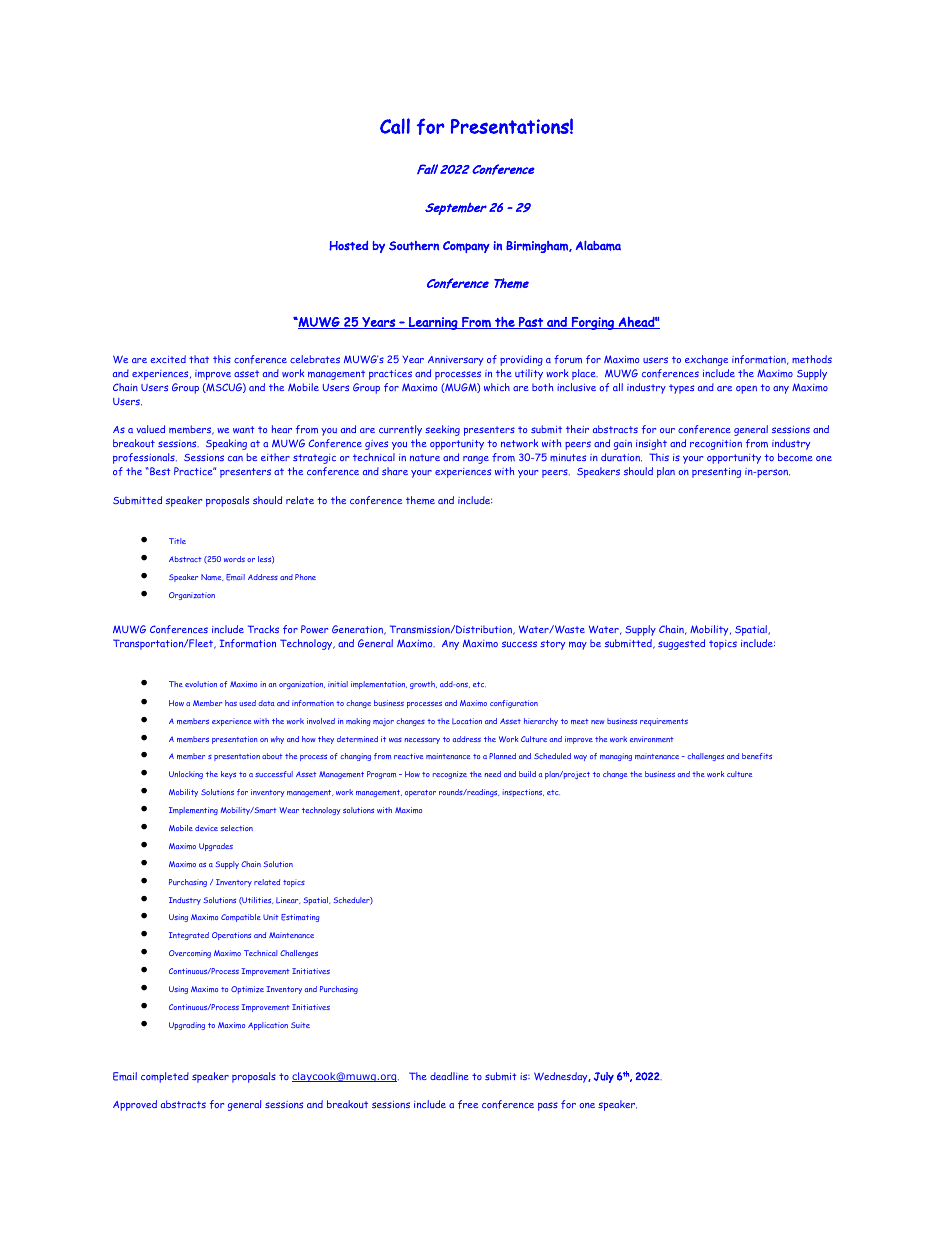 This document has height=1233, width=952. I want to click on deadline, so click(449, 1076).
